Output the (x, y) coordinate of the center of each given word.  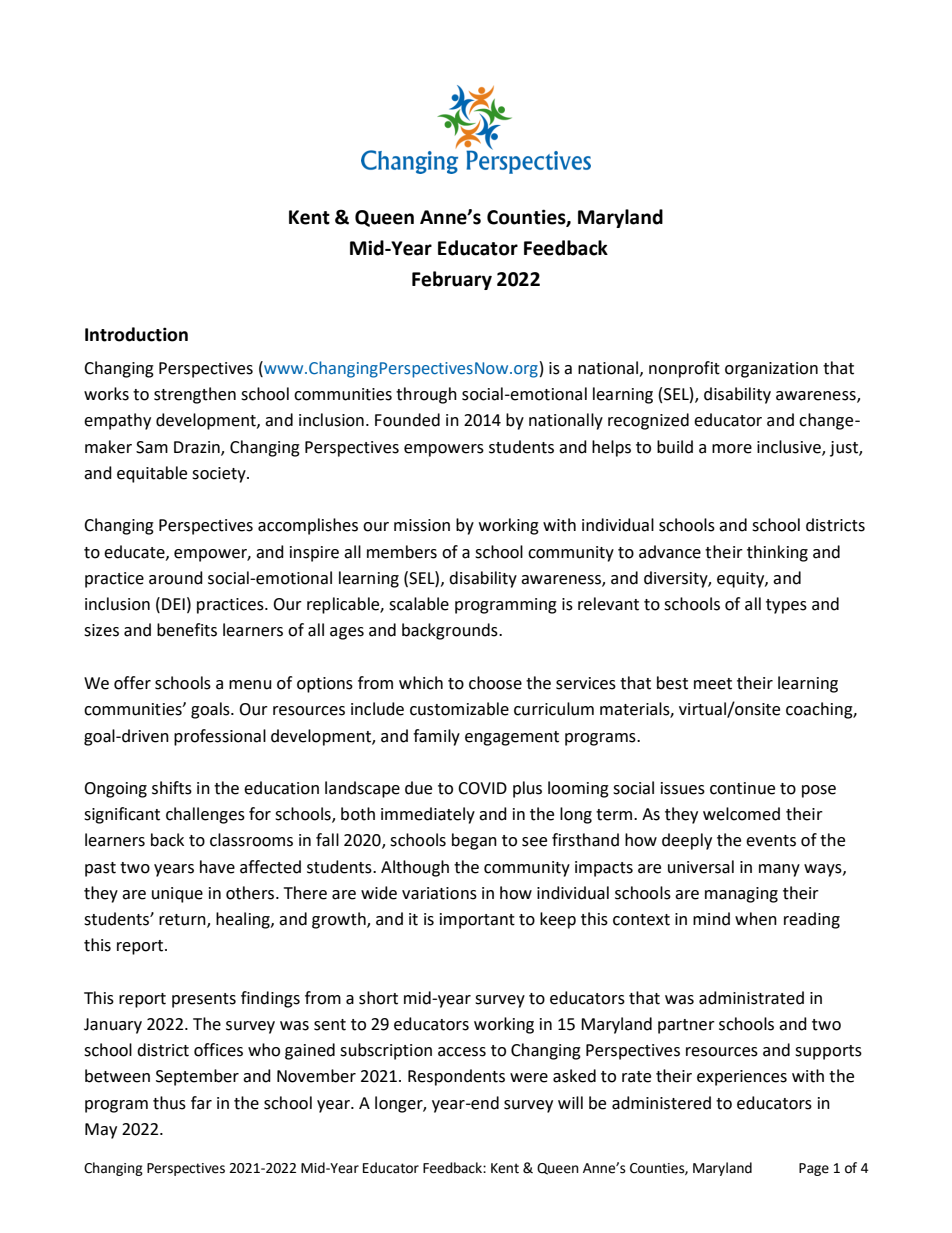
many (779, 870)
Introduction (136, 334)
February (452, 280)
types (786, 606)
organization (771, 370)
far (201, 1103)
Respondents (456, 1077)
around (176, 578)
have (217, 867)
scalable (419, 604)
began (474, 841)
